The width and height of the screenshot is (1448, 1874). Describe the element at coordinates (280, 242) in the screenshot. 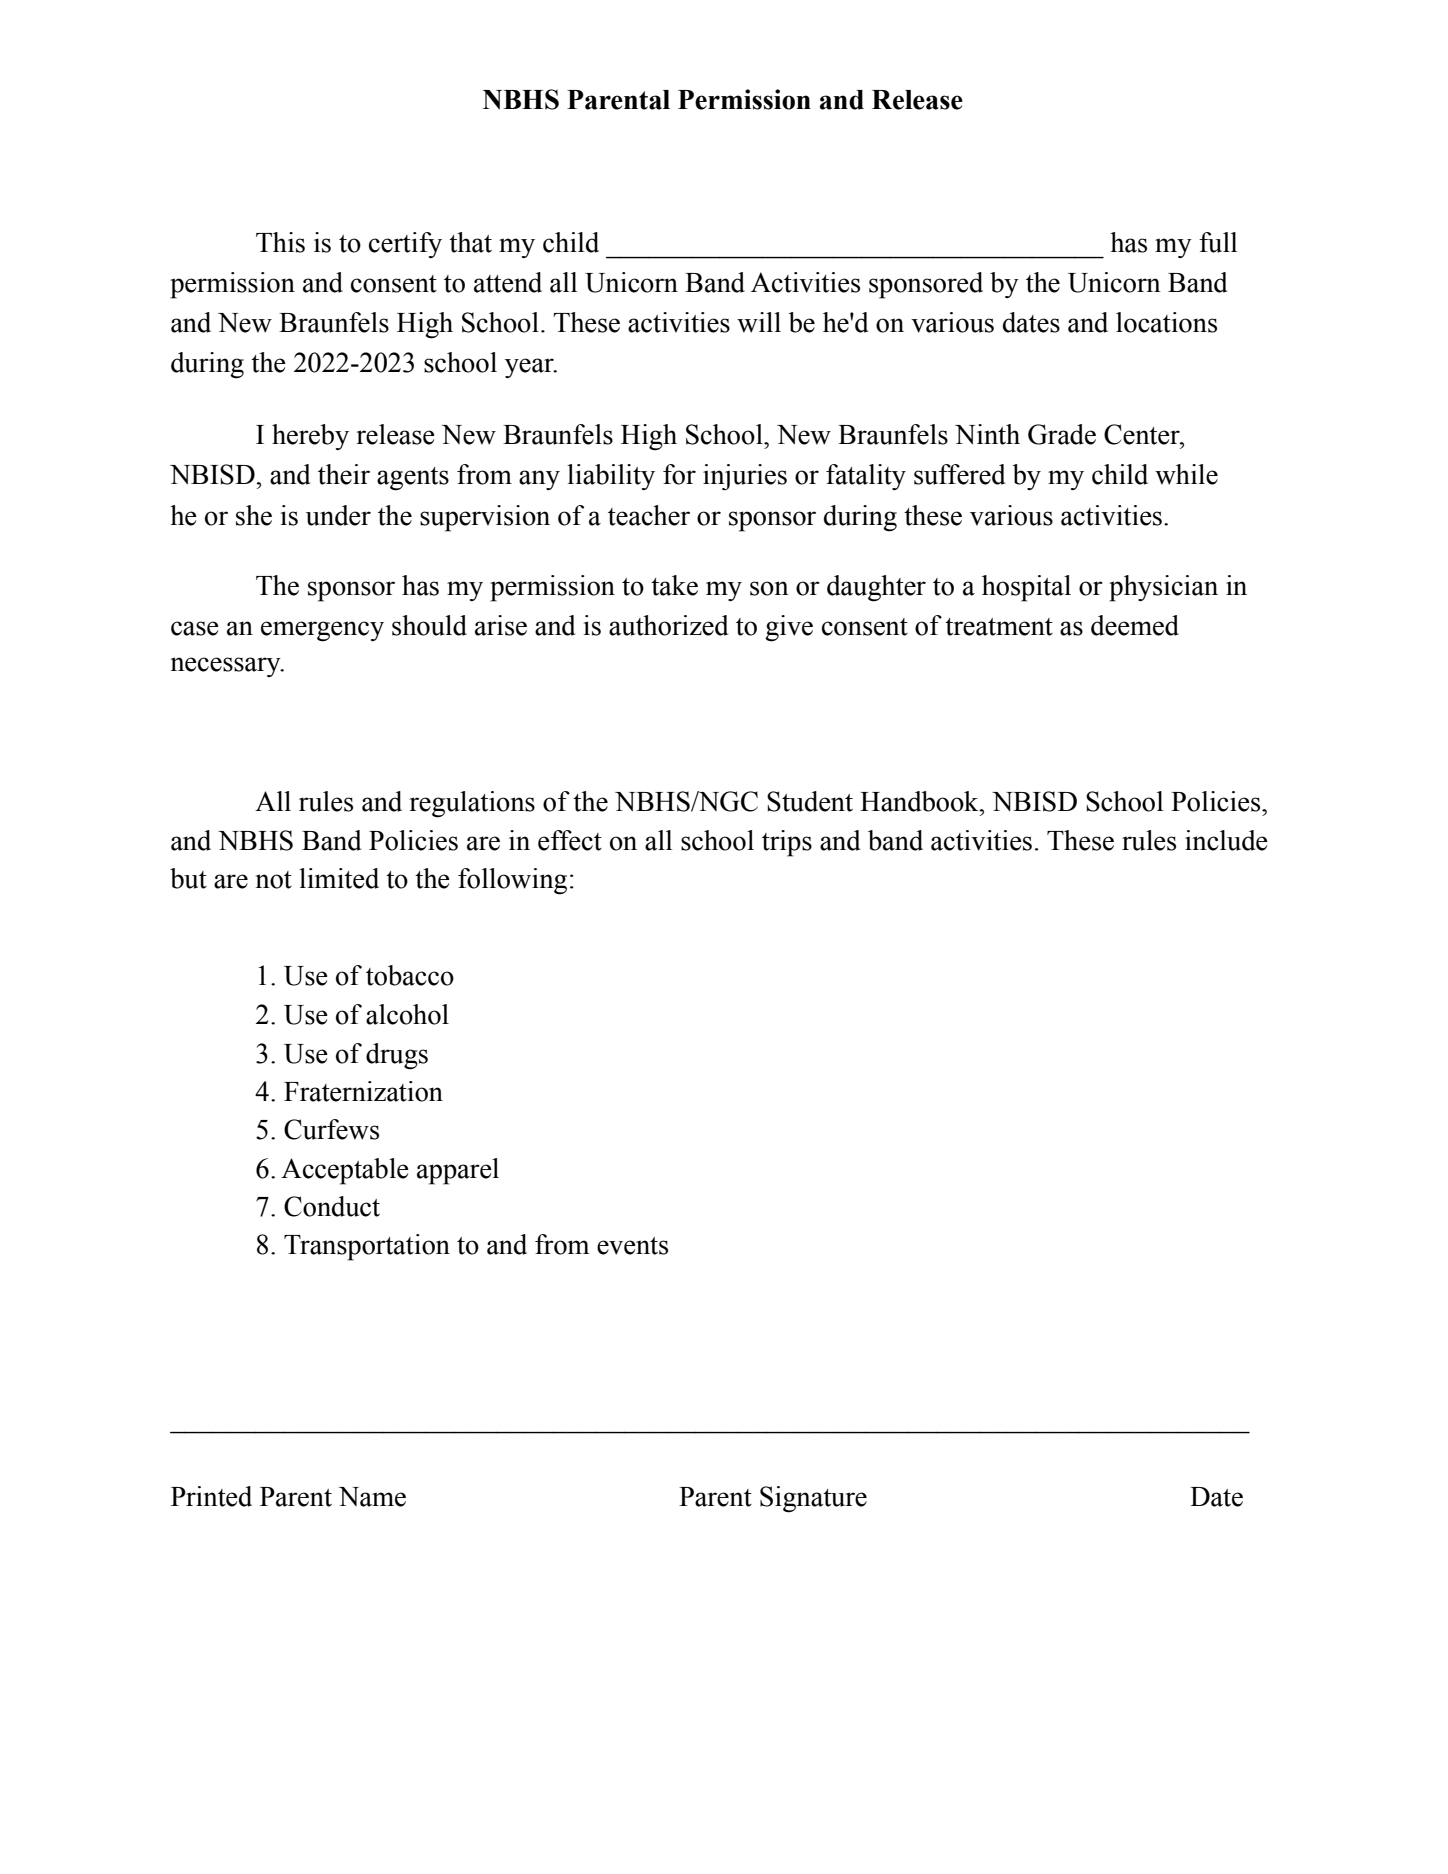

I see `This` at that location.
